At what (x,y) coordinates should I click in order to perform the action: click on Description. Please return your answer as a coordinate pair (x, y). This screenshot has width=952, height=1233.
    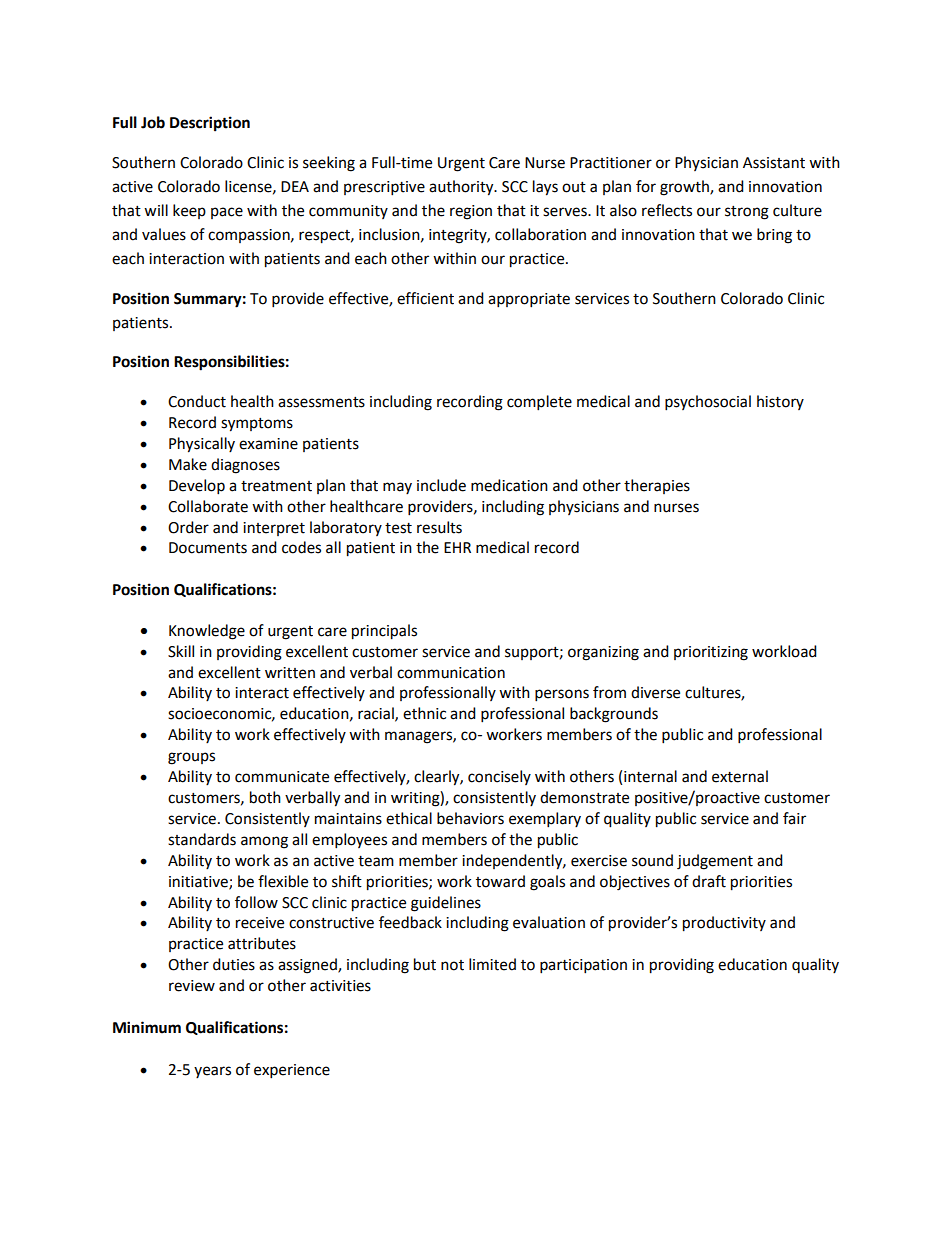
    Looking at the image, I should click on (210, 124).
